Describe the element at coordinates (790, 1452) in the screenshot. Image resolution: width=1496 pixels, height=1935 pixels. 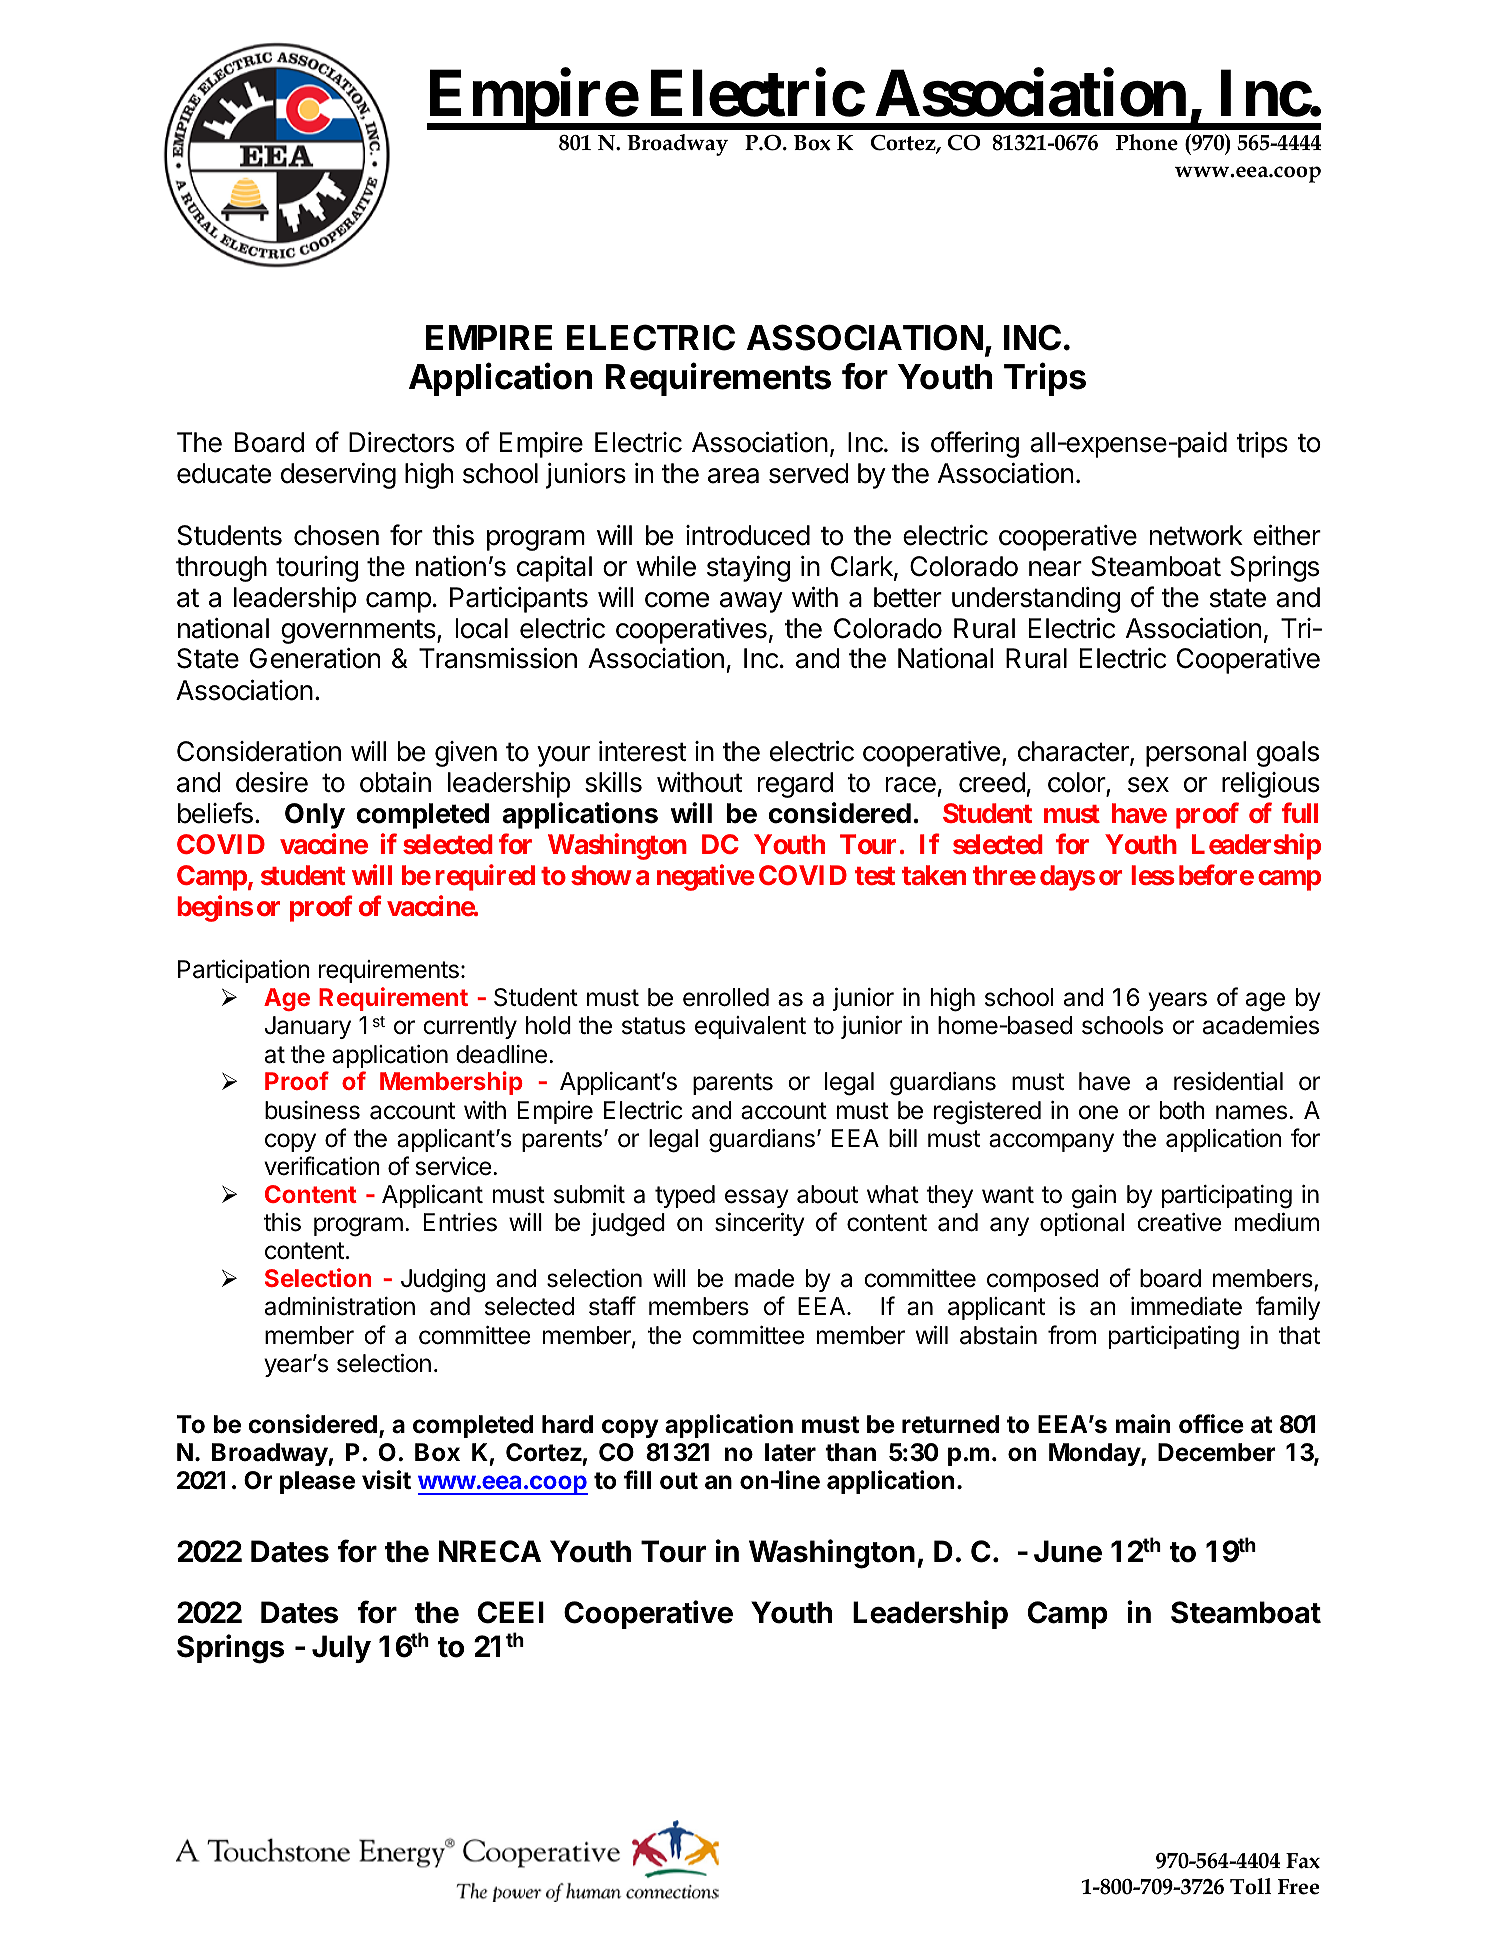
I see `later` at that location.
